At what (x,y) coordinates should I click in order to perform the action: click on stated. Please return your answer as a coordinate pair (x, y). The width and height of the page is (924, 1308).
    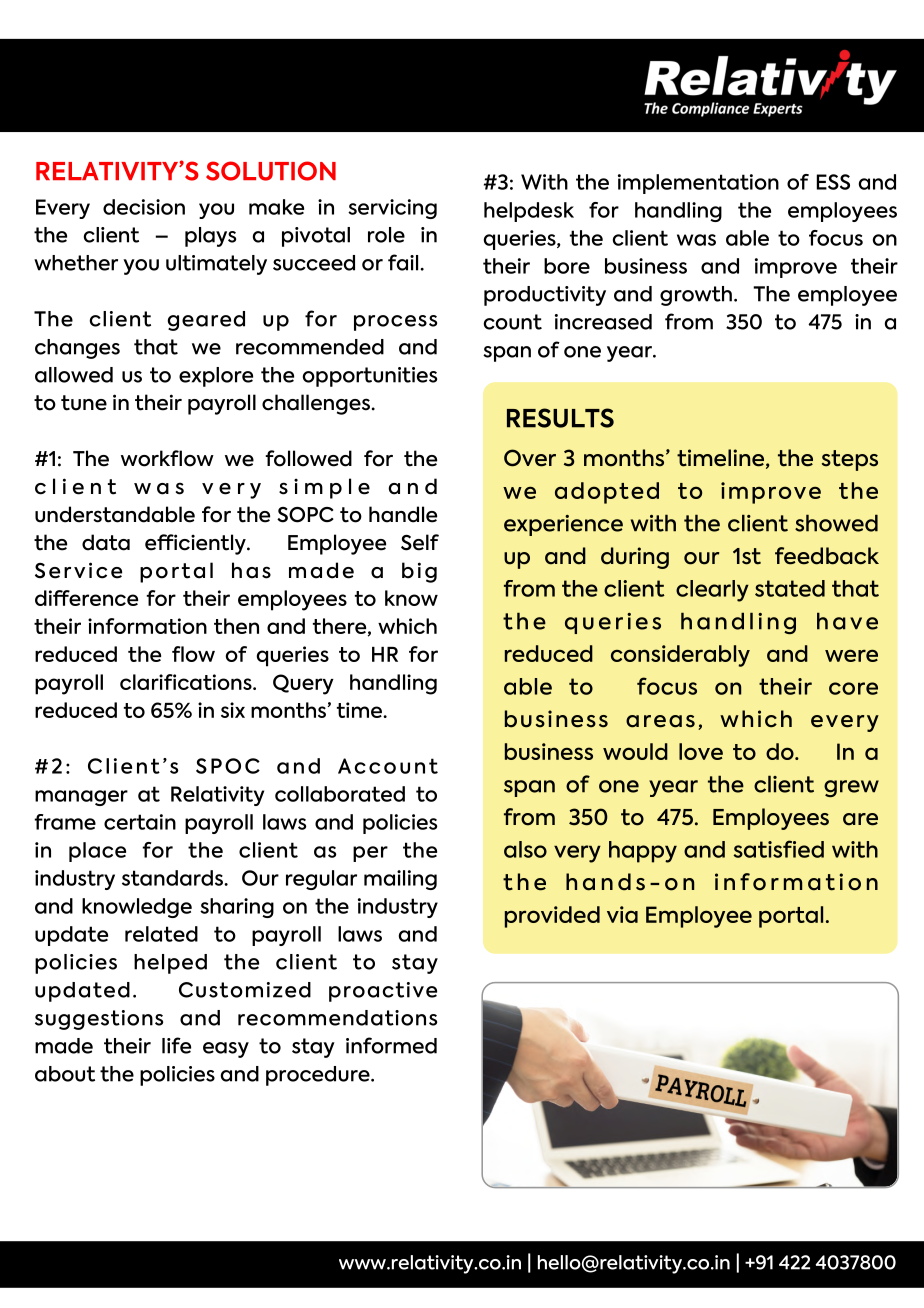
    Looking at the image, I should click on (790, 588).
